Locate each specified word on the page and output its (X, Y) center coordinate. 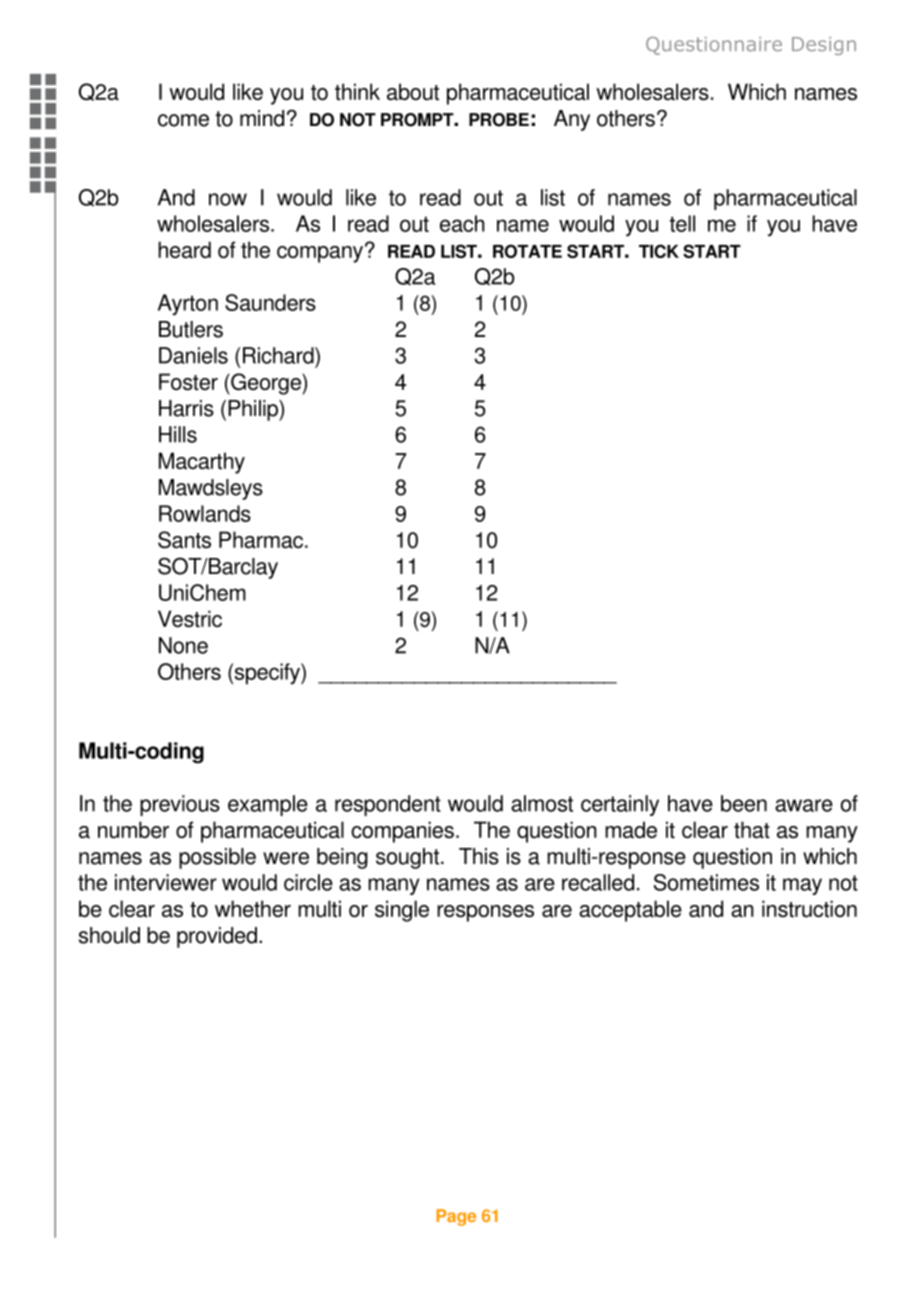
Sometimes (706, 882)
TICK (659, 251)
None (183, 645)
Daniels (193, 355)
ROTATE (527, 251)
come (183, 120)
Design (824, 46)
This (479, 856)
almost (542, 803)
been (744, 803)
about (413, 92)
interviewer (166, 882)
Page (456, 1217)
